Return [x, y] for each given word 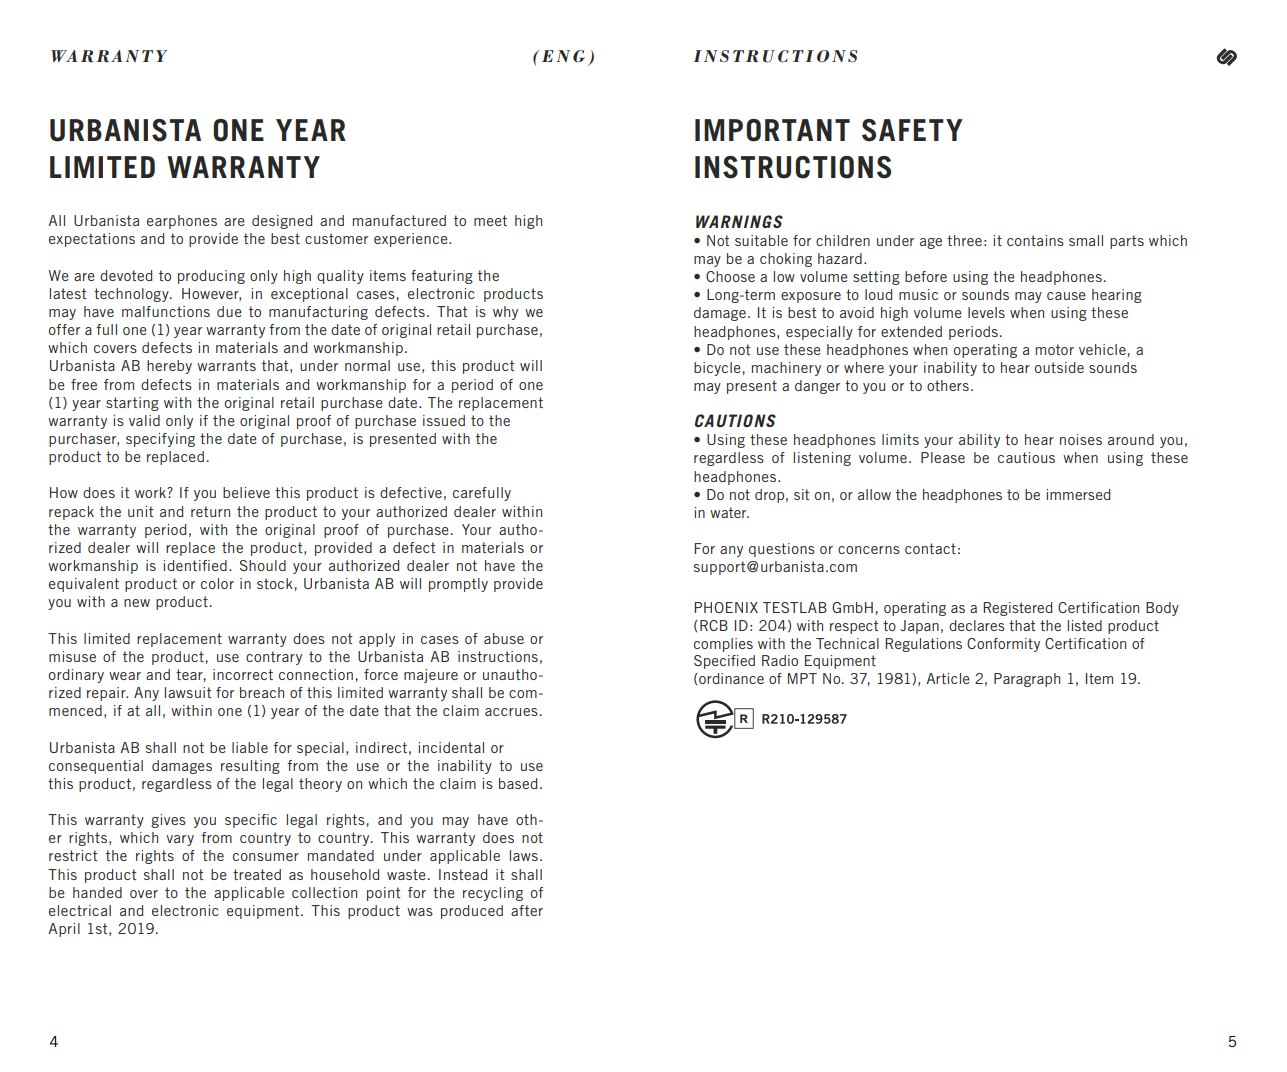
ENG [563, 56]
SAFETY [912, 130]
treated [257, 874]
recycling [493, 894]
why [505, 313]
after [527, 910]
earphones [182, 222]
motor [1055, 349]
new [137, 603]
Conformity [1003, 645]
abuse [504, 638]
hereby [169, 367]
